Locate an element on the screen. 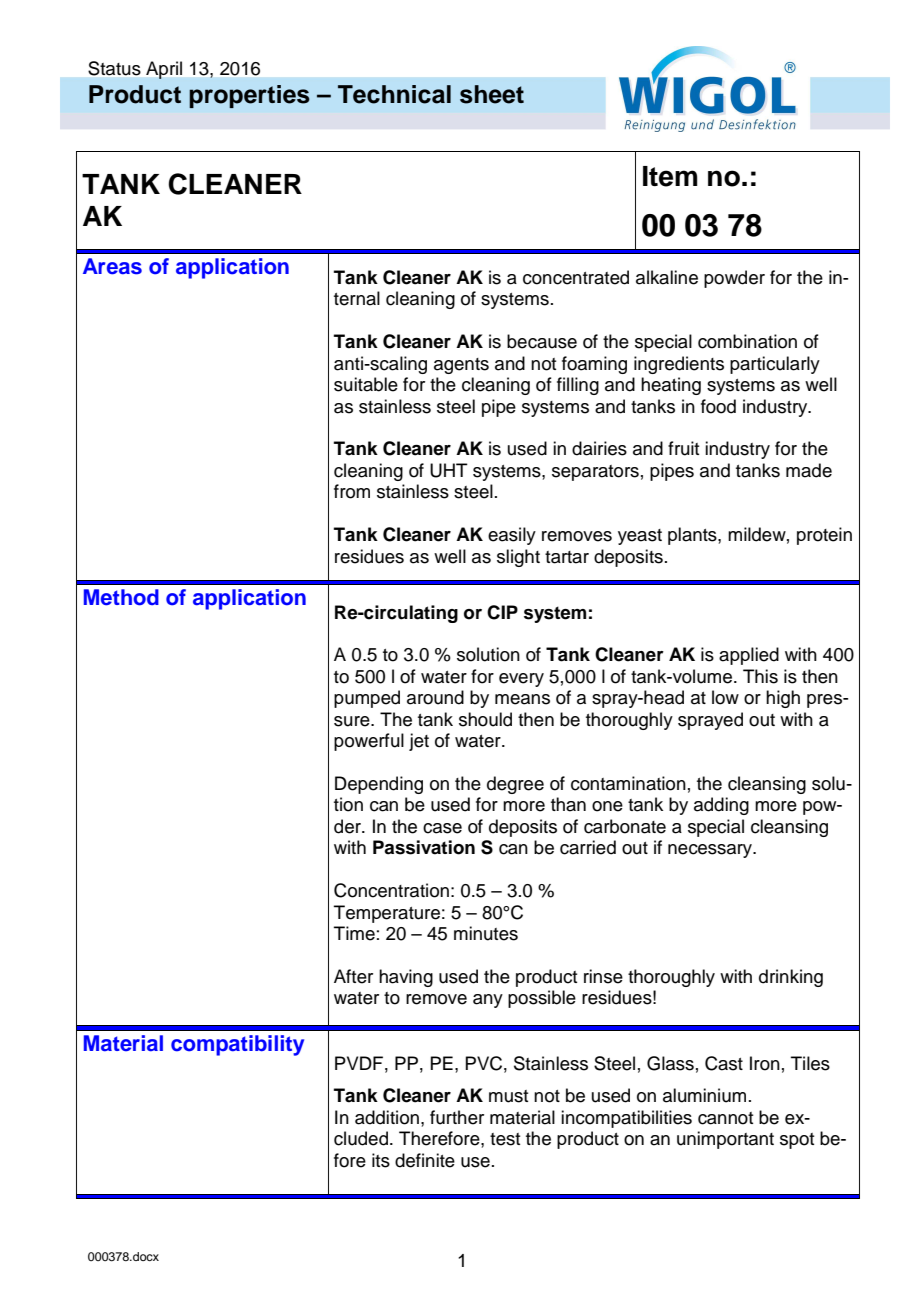 This screenshot has height=1308, width=924. food is located at coordinates (718, 406).
